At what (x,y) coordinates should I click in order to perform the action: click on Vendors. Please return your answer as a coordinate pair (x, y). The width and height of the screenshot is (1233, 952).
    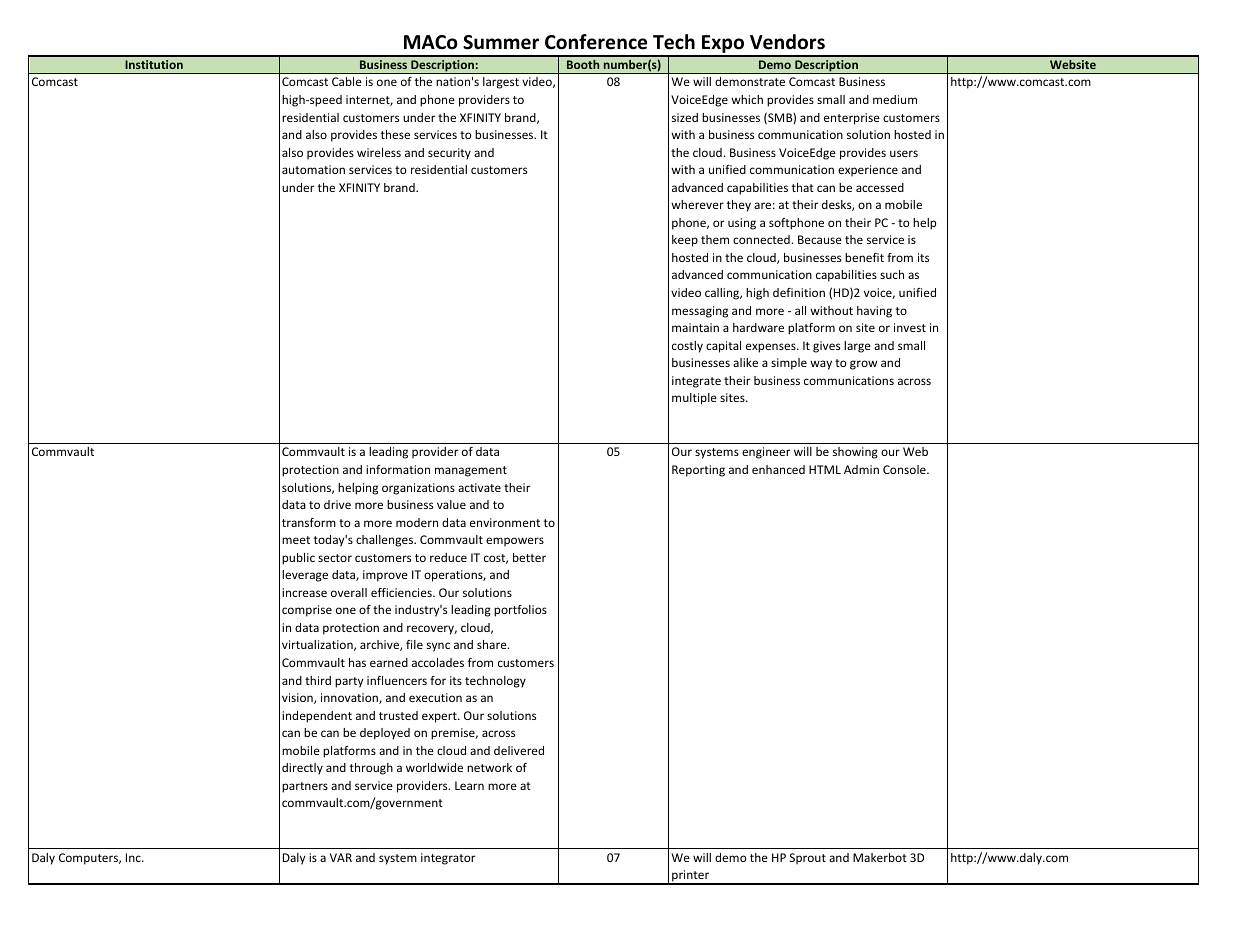
    Looking at the image, I should click on (787, 42).
